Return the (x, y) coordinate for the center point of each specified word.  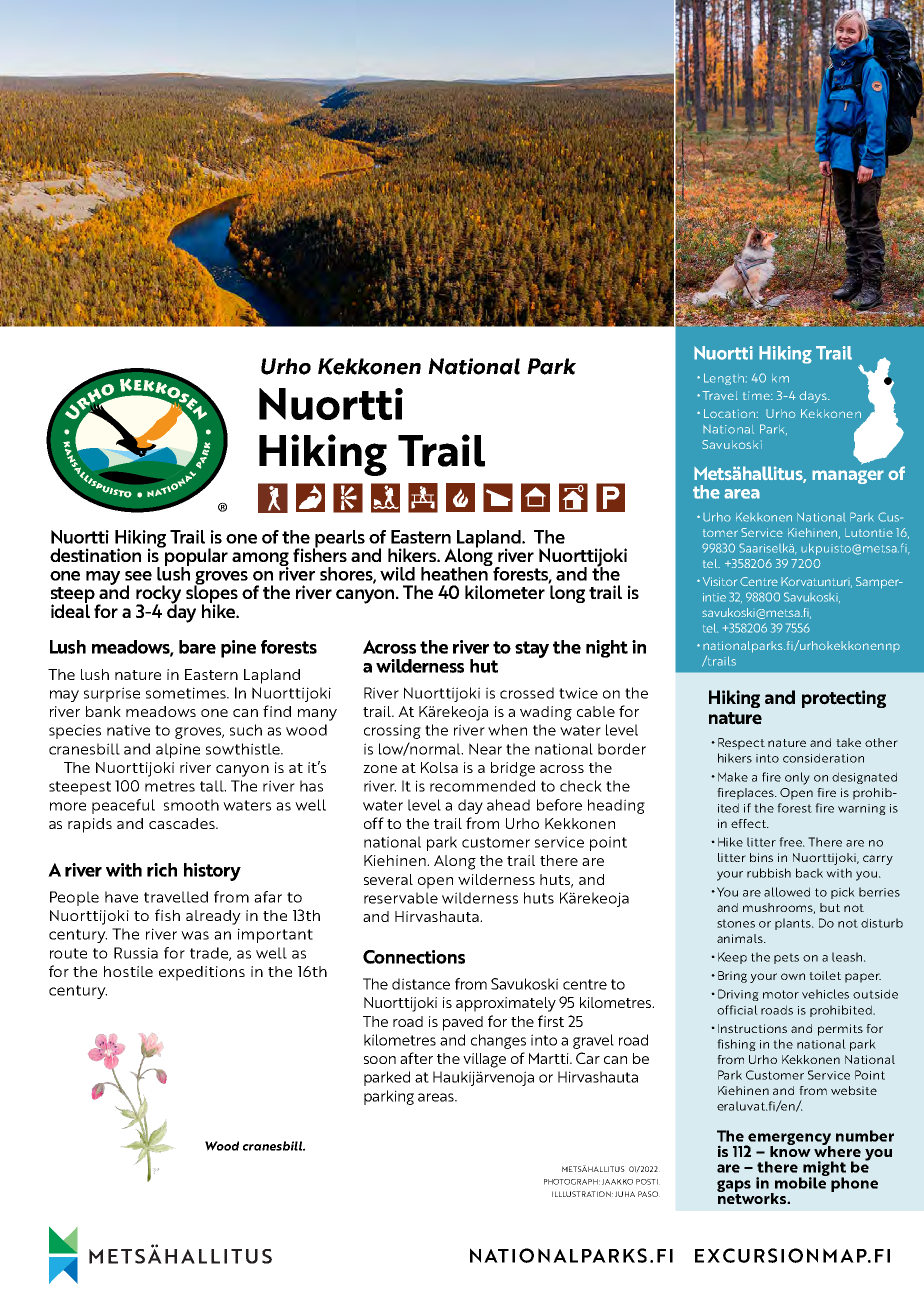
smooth (191, 805)
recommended (482, 786)
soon (380, 1060)
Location (731, 413)
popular (195, 557)
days (814, 397)
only (797, 778)
